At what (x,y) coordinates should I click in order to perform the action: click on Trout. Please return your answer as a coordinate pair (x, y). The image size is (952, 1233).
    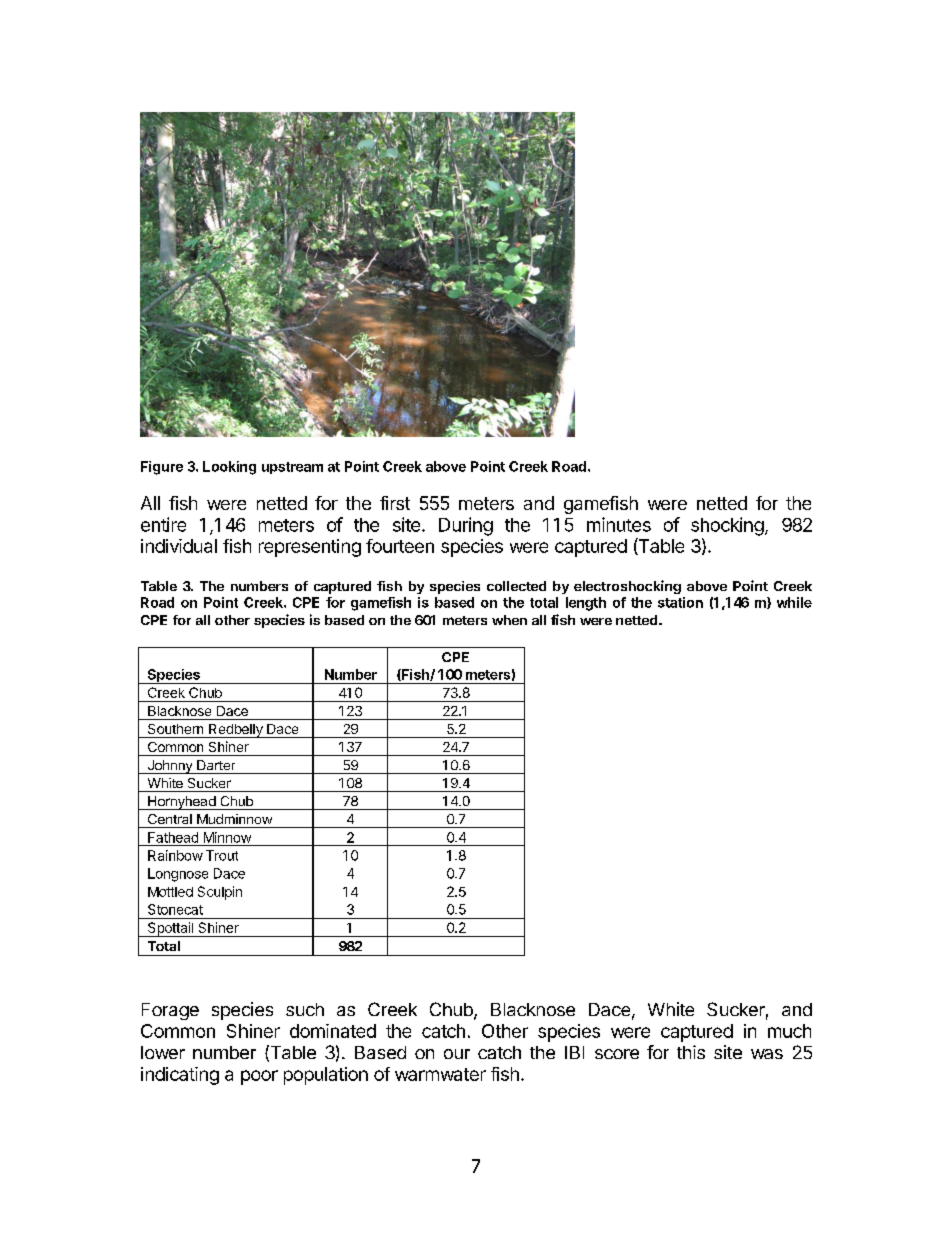
    Looking at the image, I should click on (222, 855).
